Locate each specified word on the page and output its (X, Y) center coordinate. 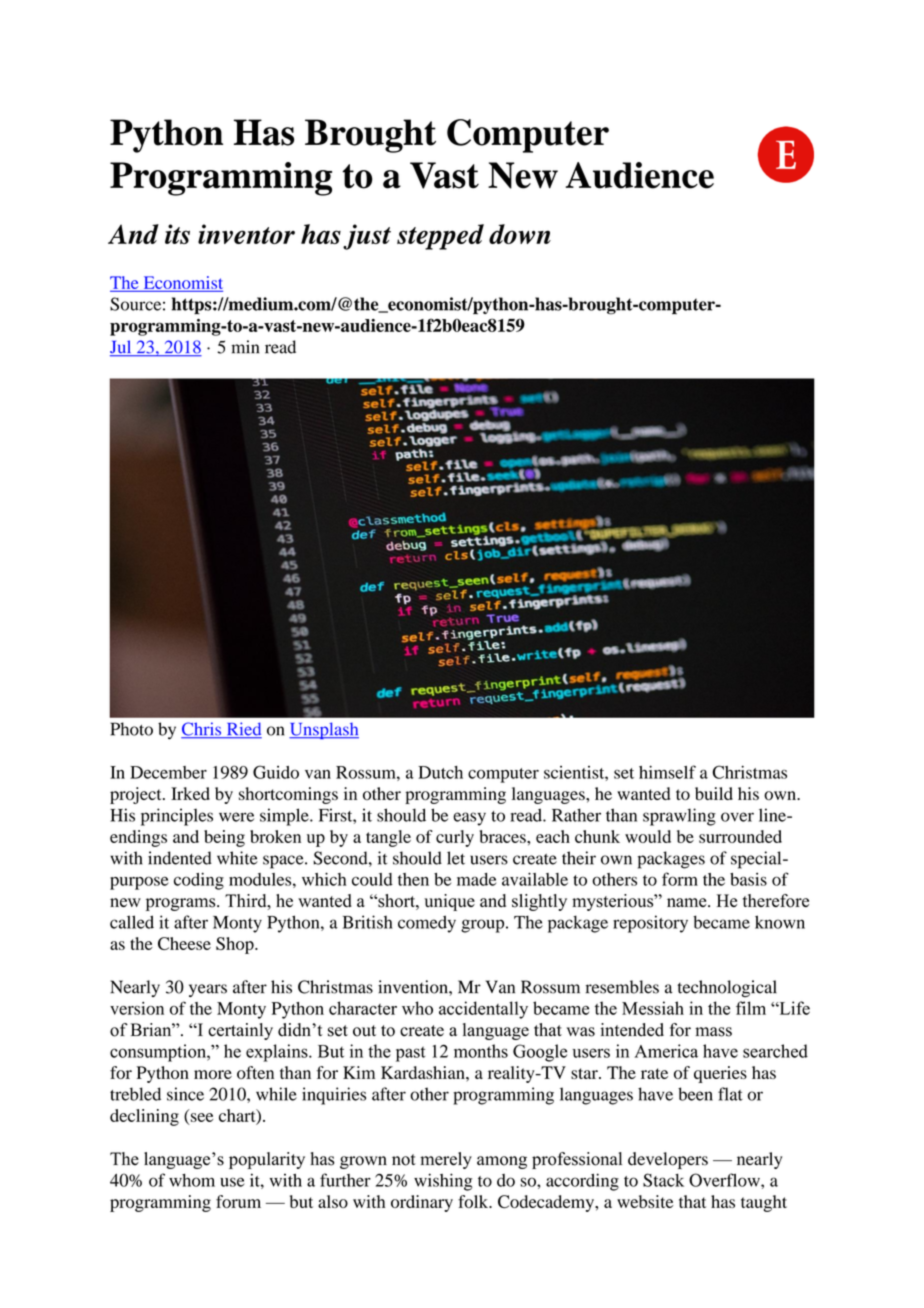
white (237, 858)
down (520, 234)
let (456, 858)
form (680, 879)
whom (192, 1180)
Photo (131, 729)
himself (667, 772)
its (177, 234)
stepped (440, 237)
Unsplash (324, 730)
